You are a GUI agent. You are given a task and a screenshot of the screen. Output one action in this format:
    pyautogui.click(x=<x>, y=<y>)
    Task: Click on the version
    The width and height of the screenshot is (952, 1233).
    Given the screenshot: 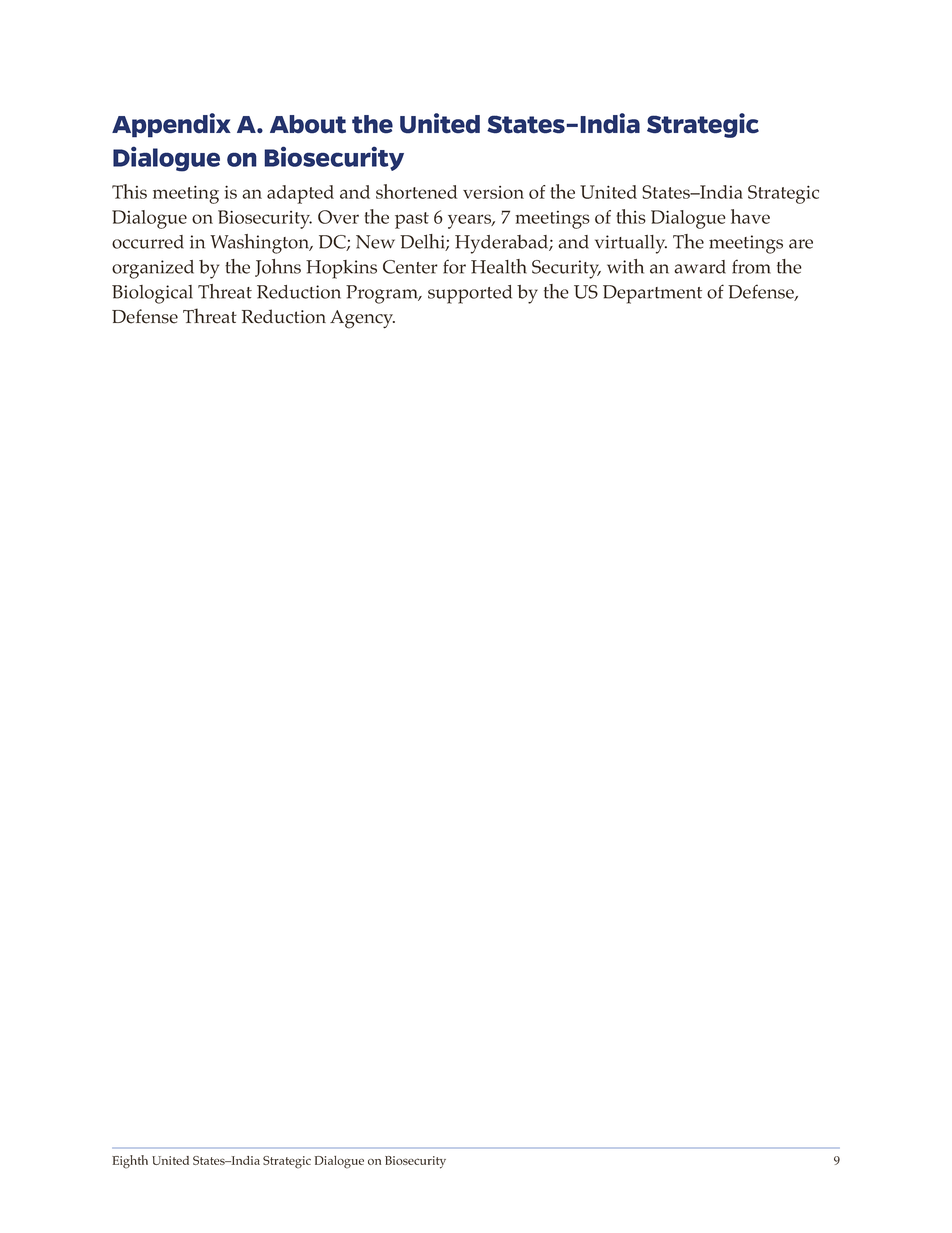 What is the action you would take?
    pyautogui.click(x=493, y=192)
